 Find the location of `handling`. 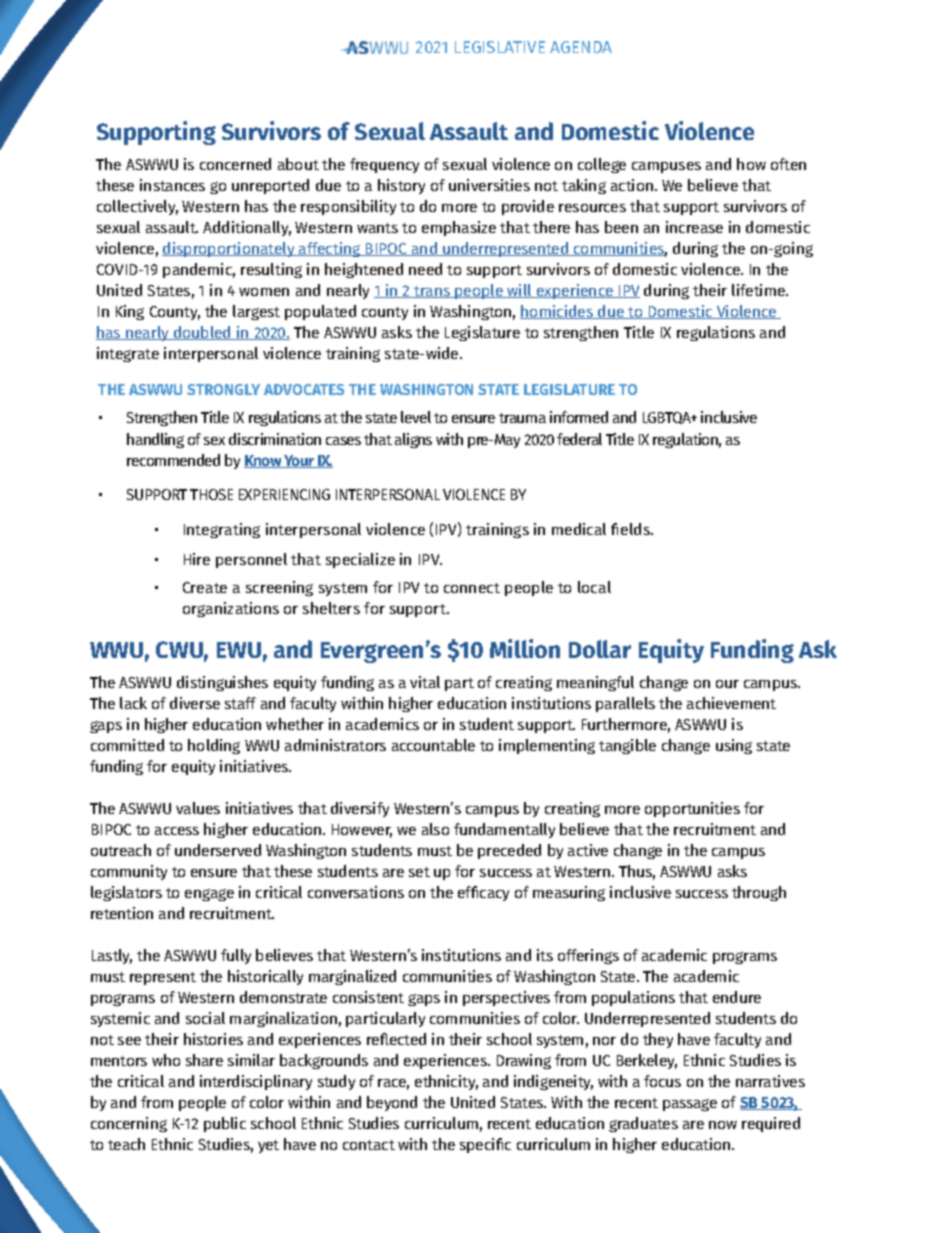

handling is located at coordinates (155, 440).
